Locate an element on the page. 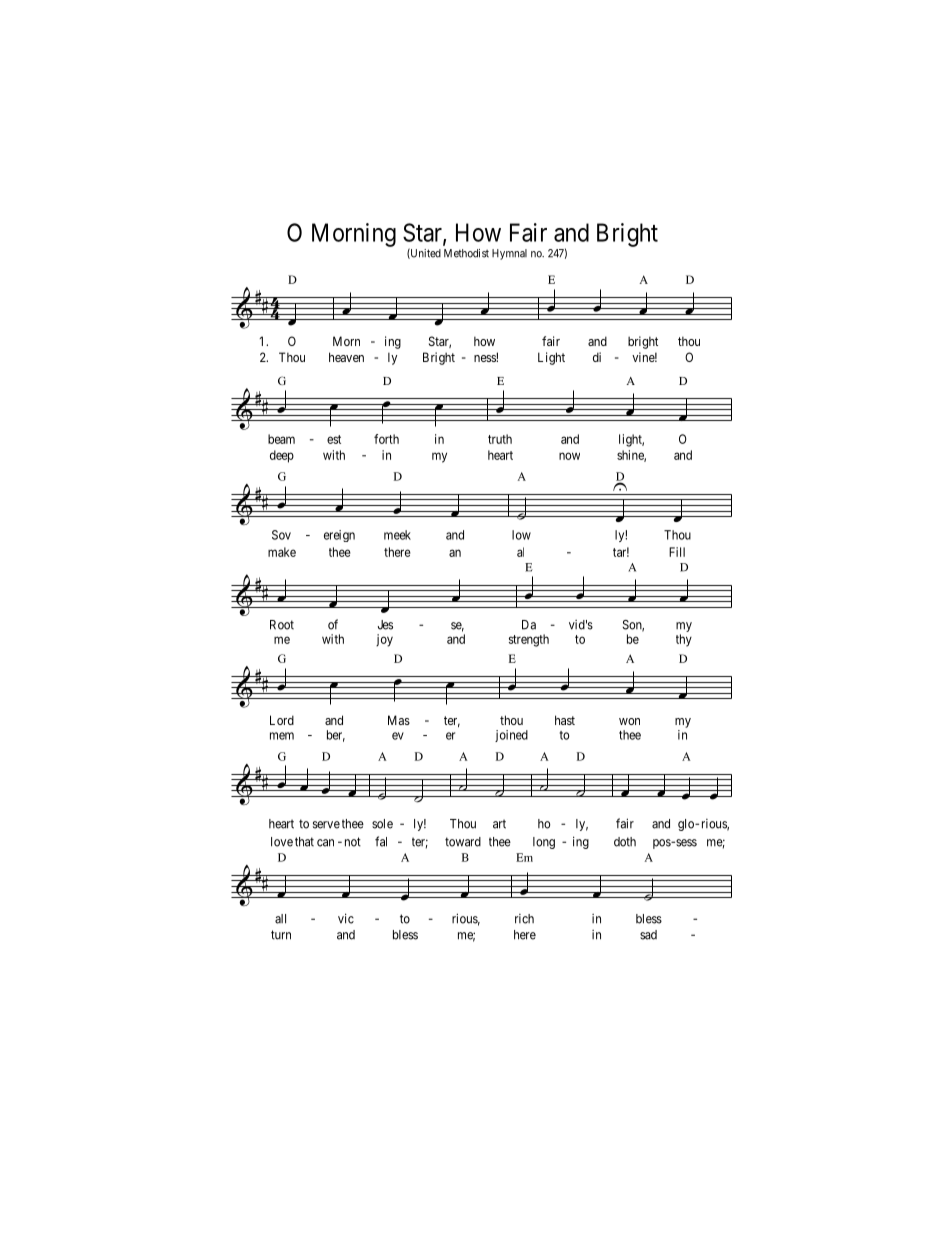 The height and width of the document is (1233, 952). joined is located at coordinates (511, 736).
